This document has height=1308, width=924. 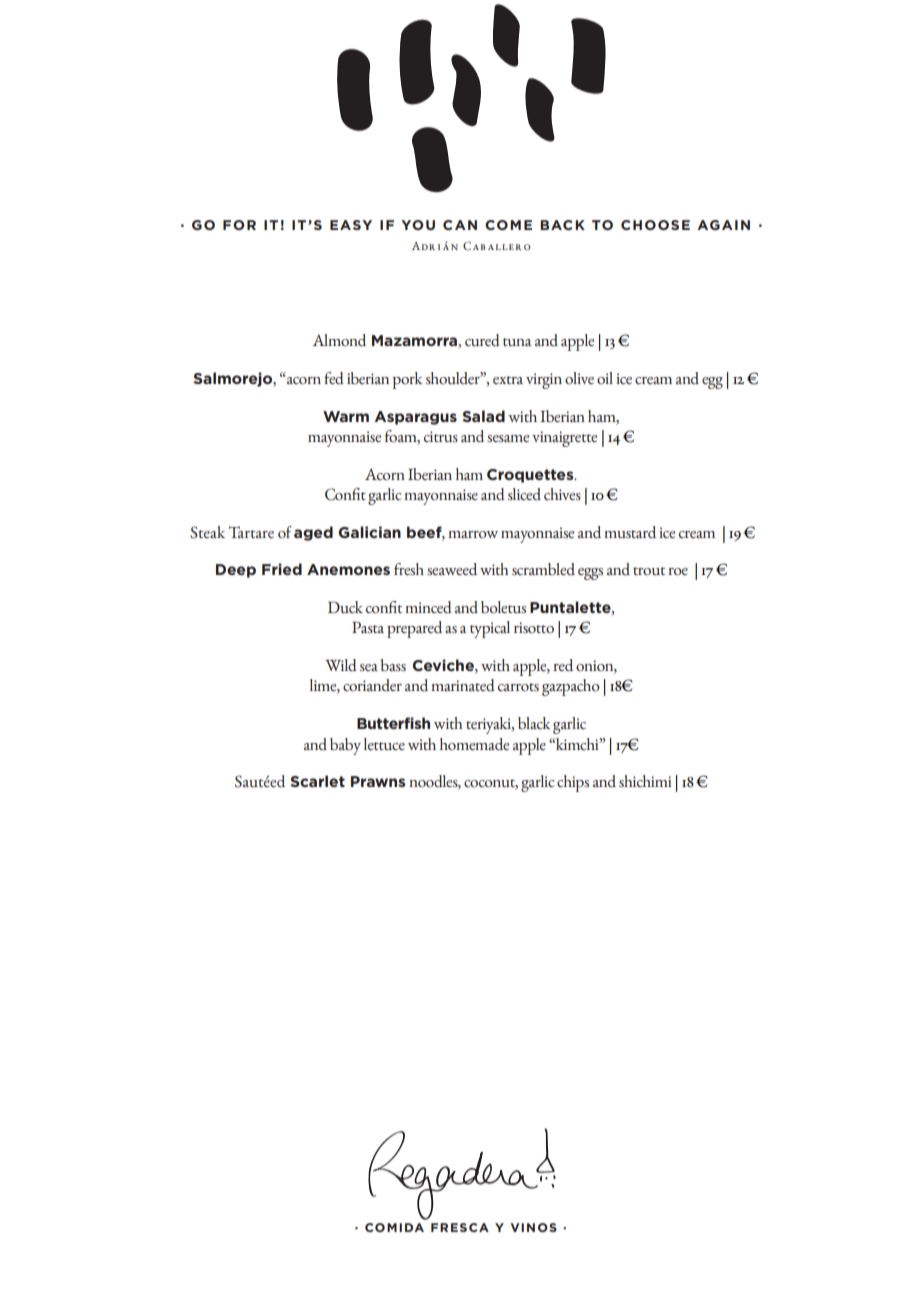 What do you see at coordinates (317, 781) in the document?
I see `Scarlet` at bounding box center [317, 781].
